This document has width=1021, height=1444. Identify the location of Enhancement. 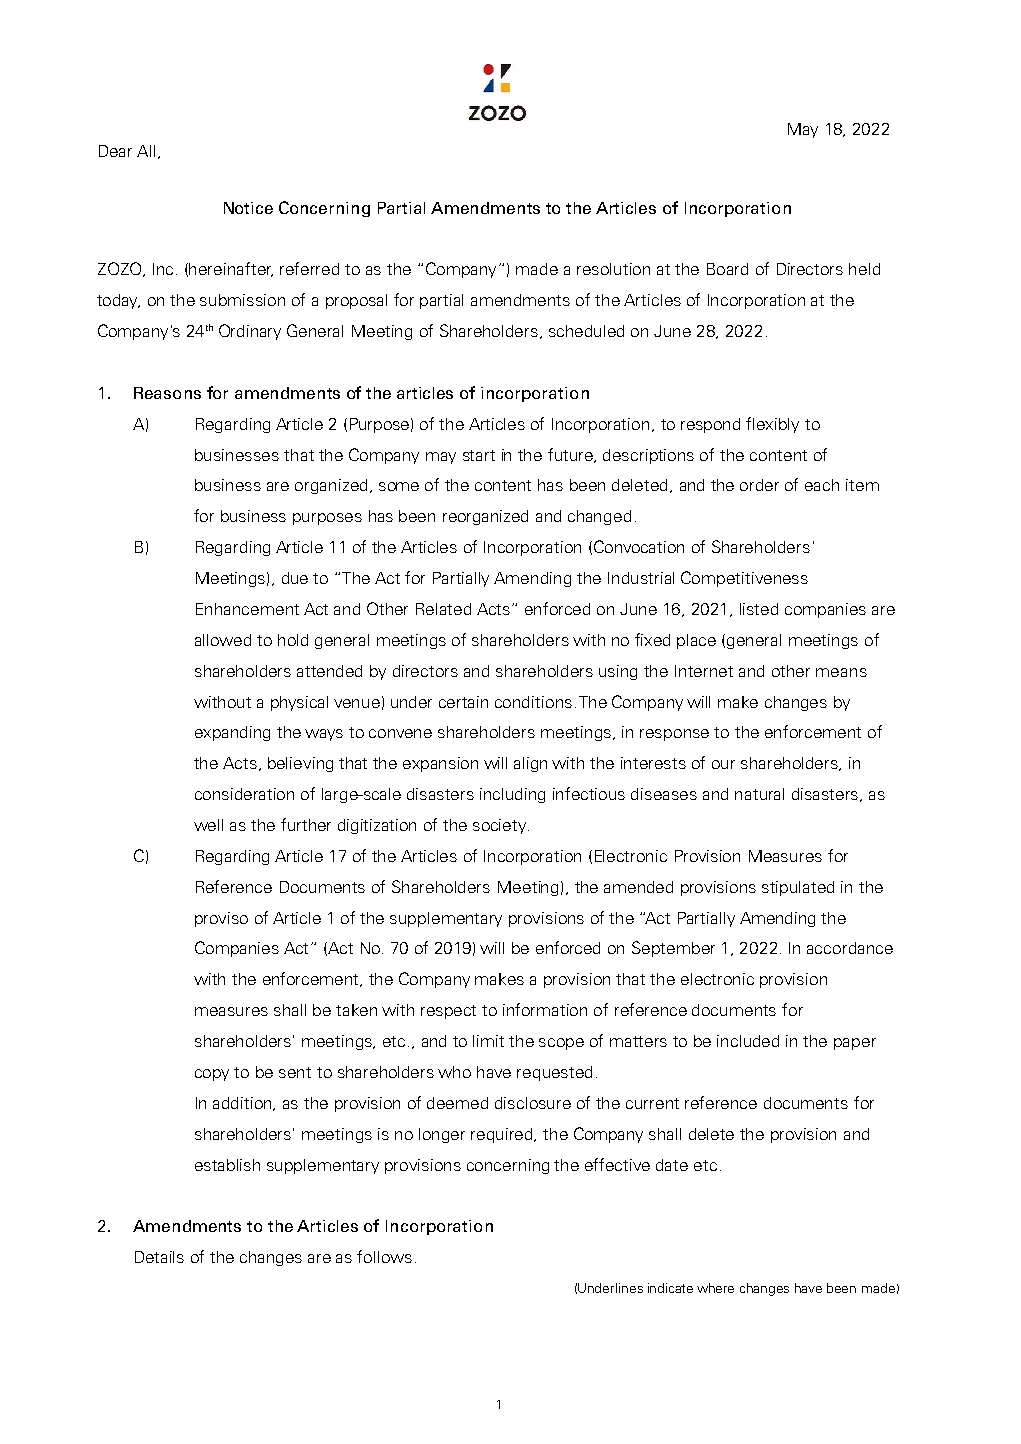
(247, 609).
